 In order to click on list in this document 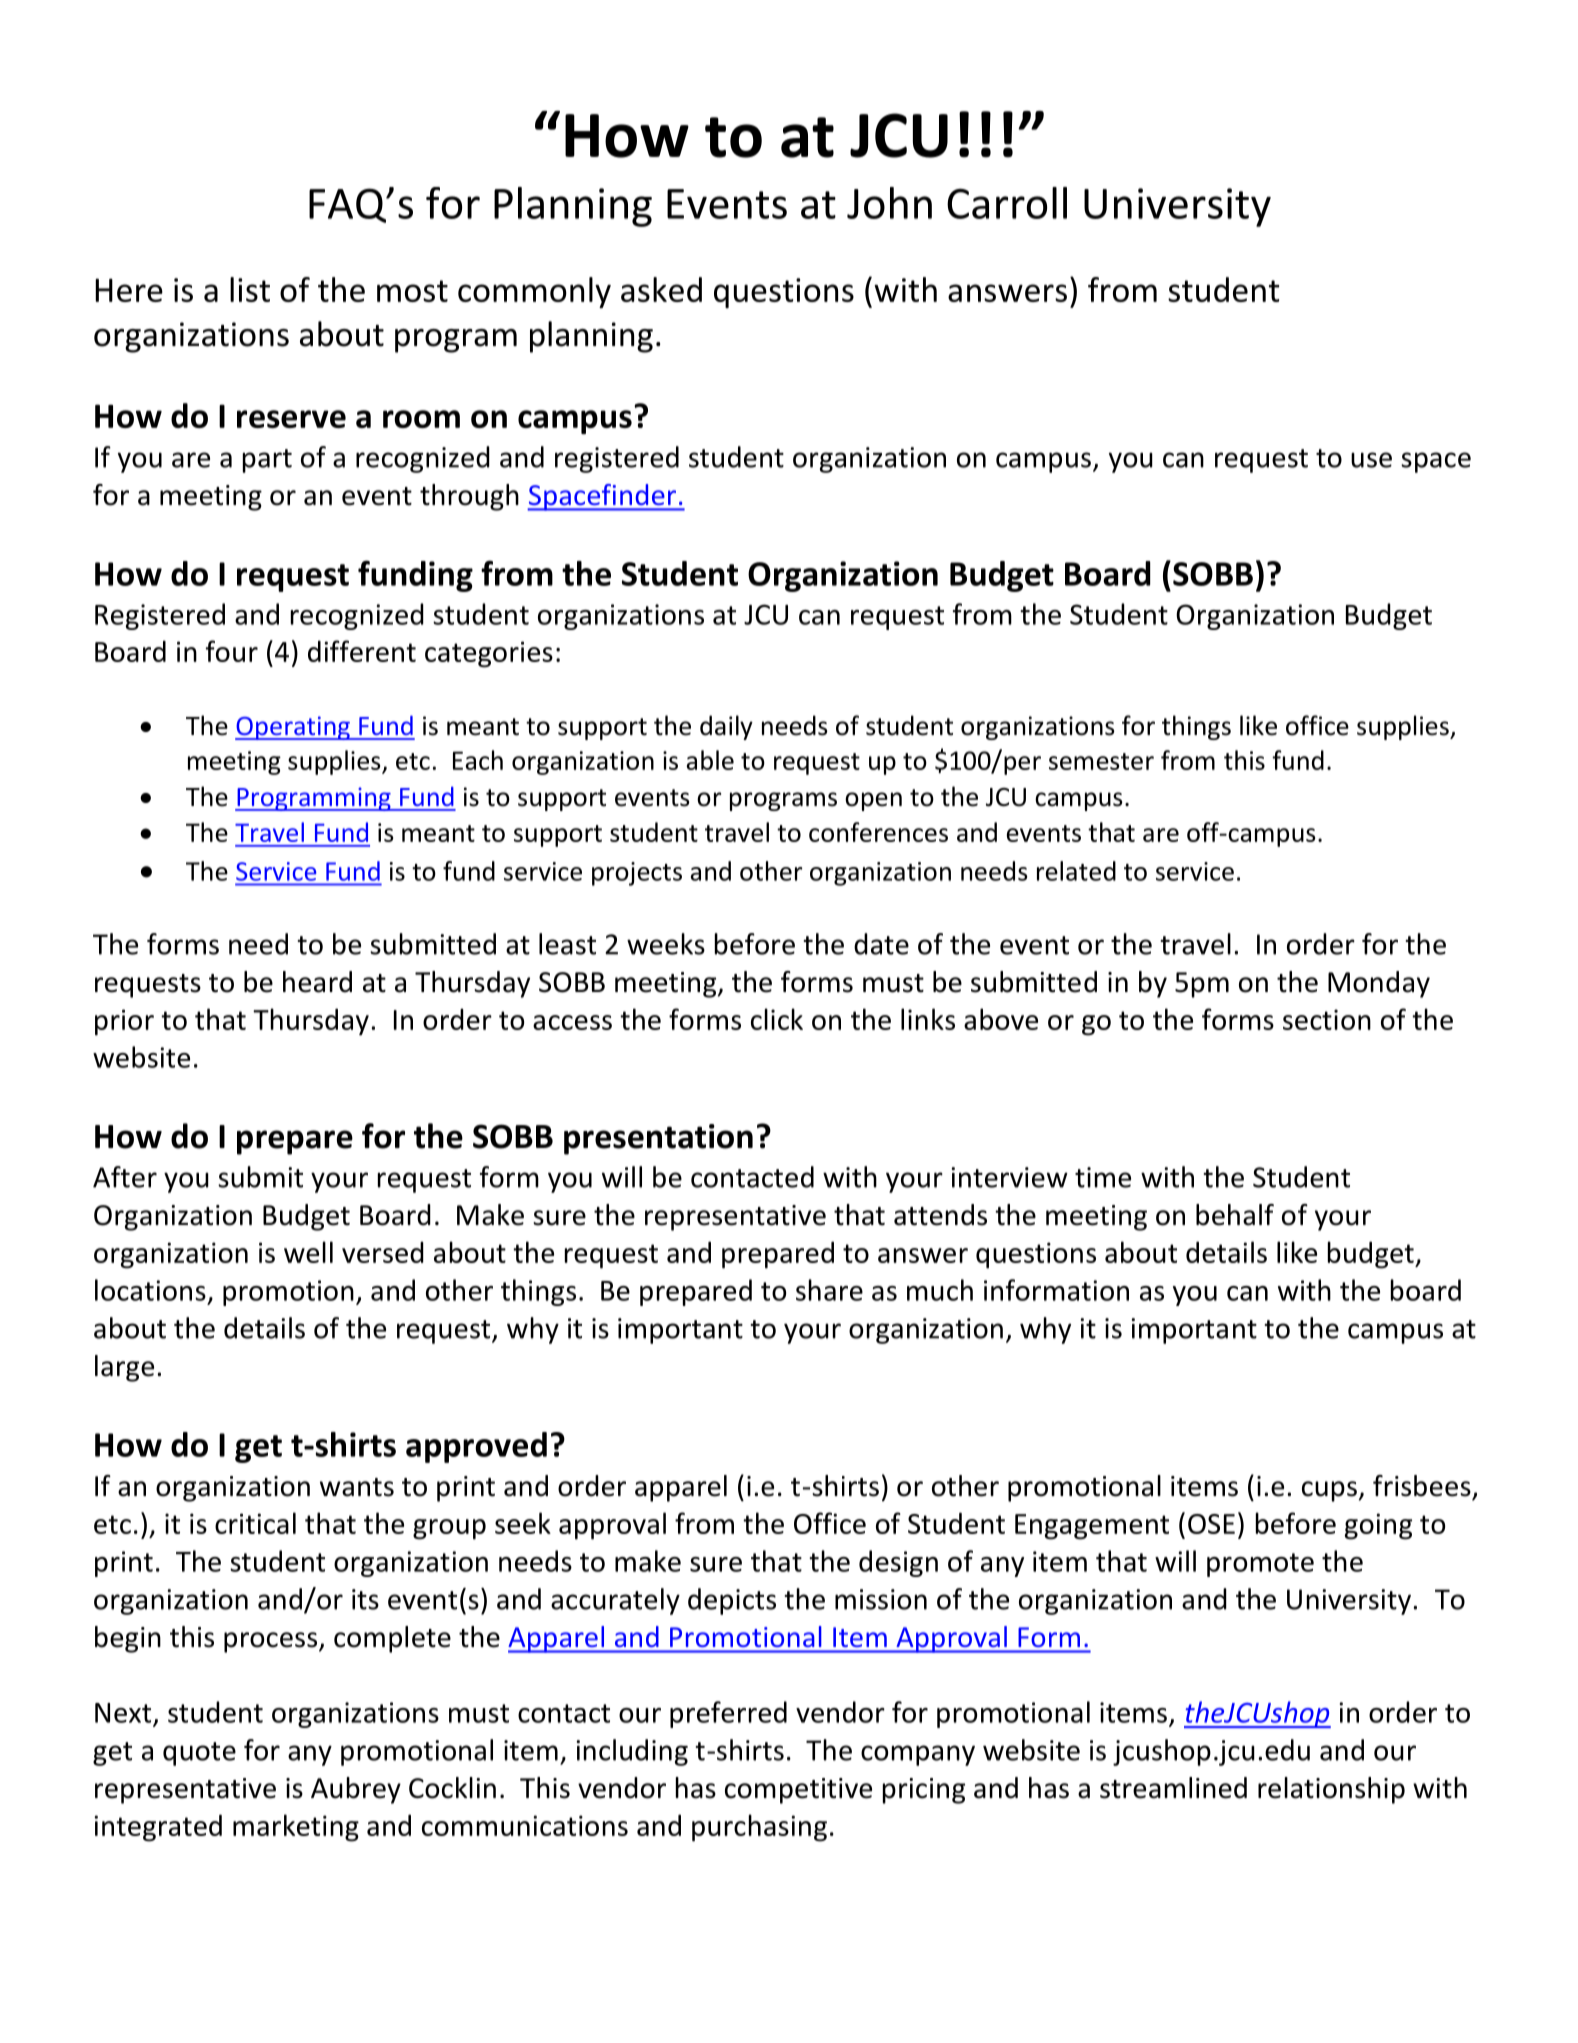, I will do `click(250, 289)`.
